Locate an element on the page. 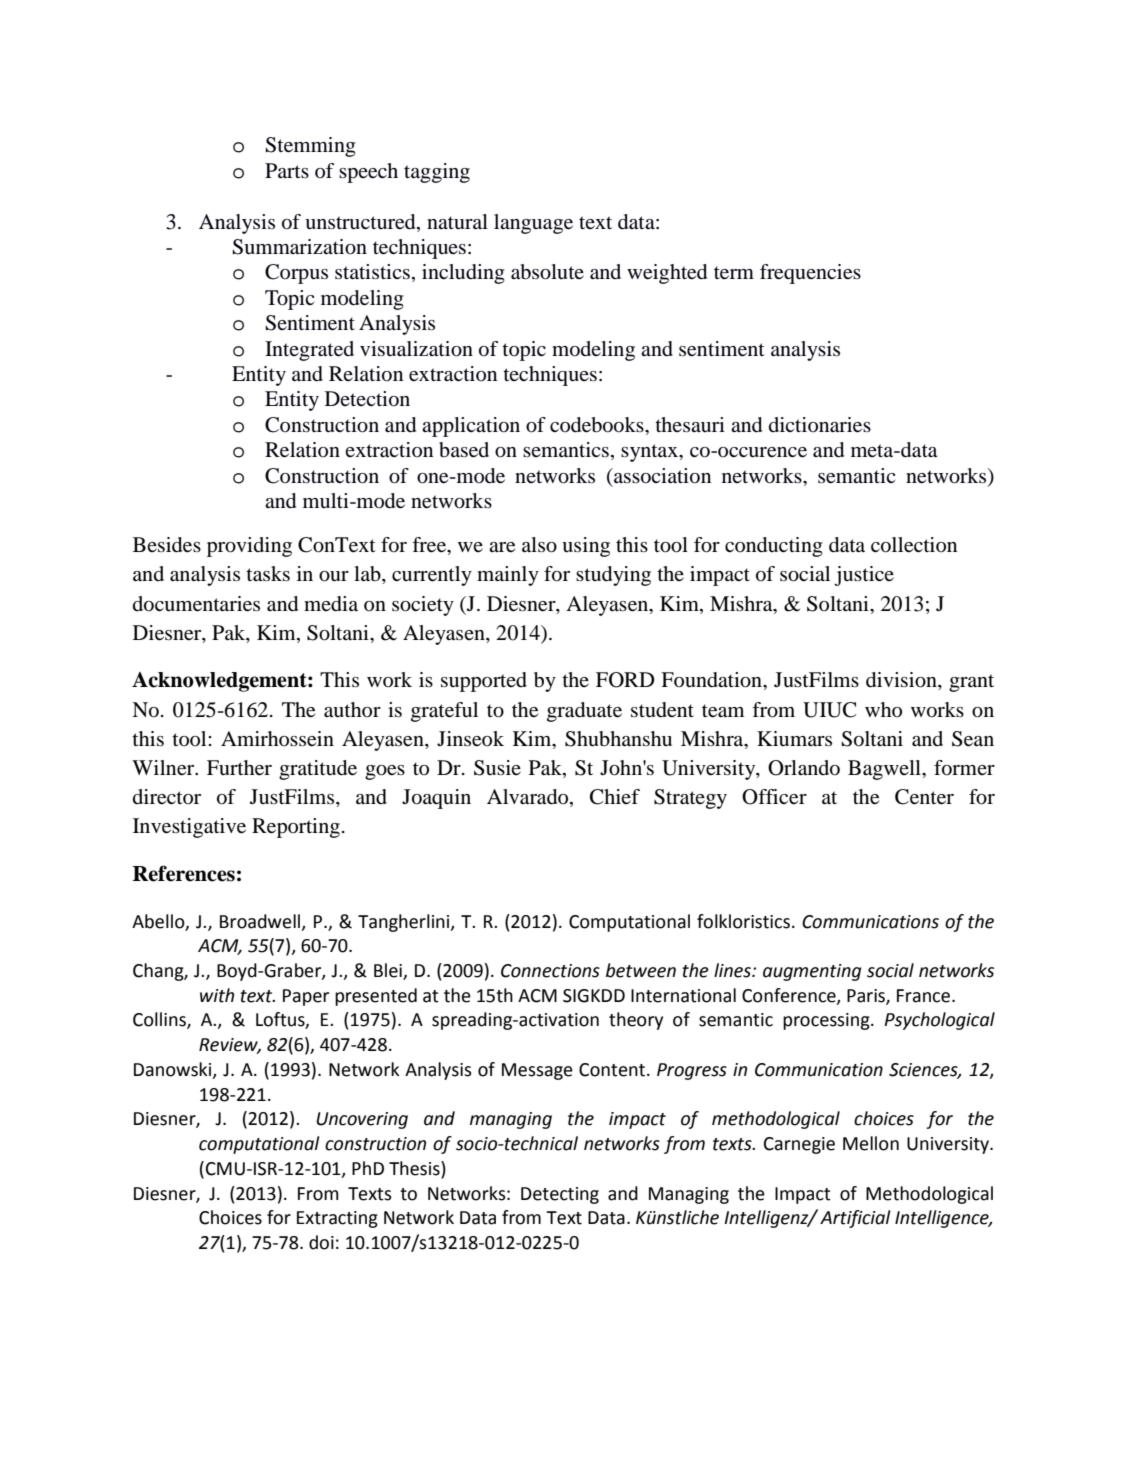 Image resolution: width=1127 pixels, height=1458 pixels. Detection is located at coordinates (367, 399).
